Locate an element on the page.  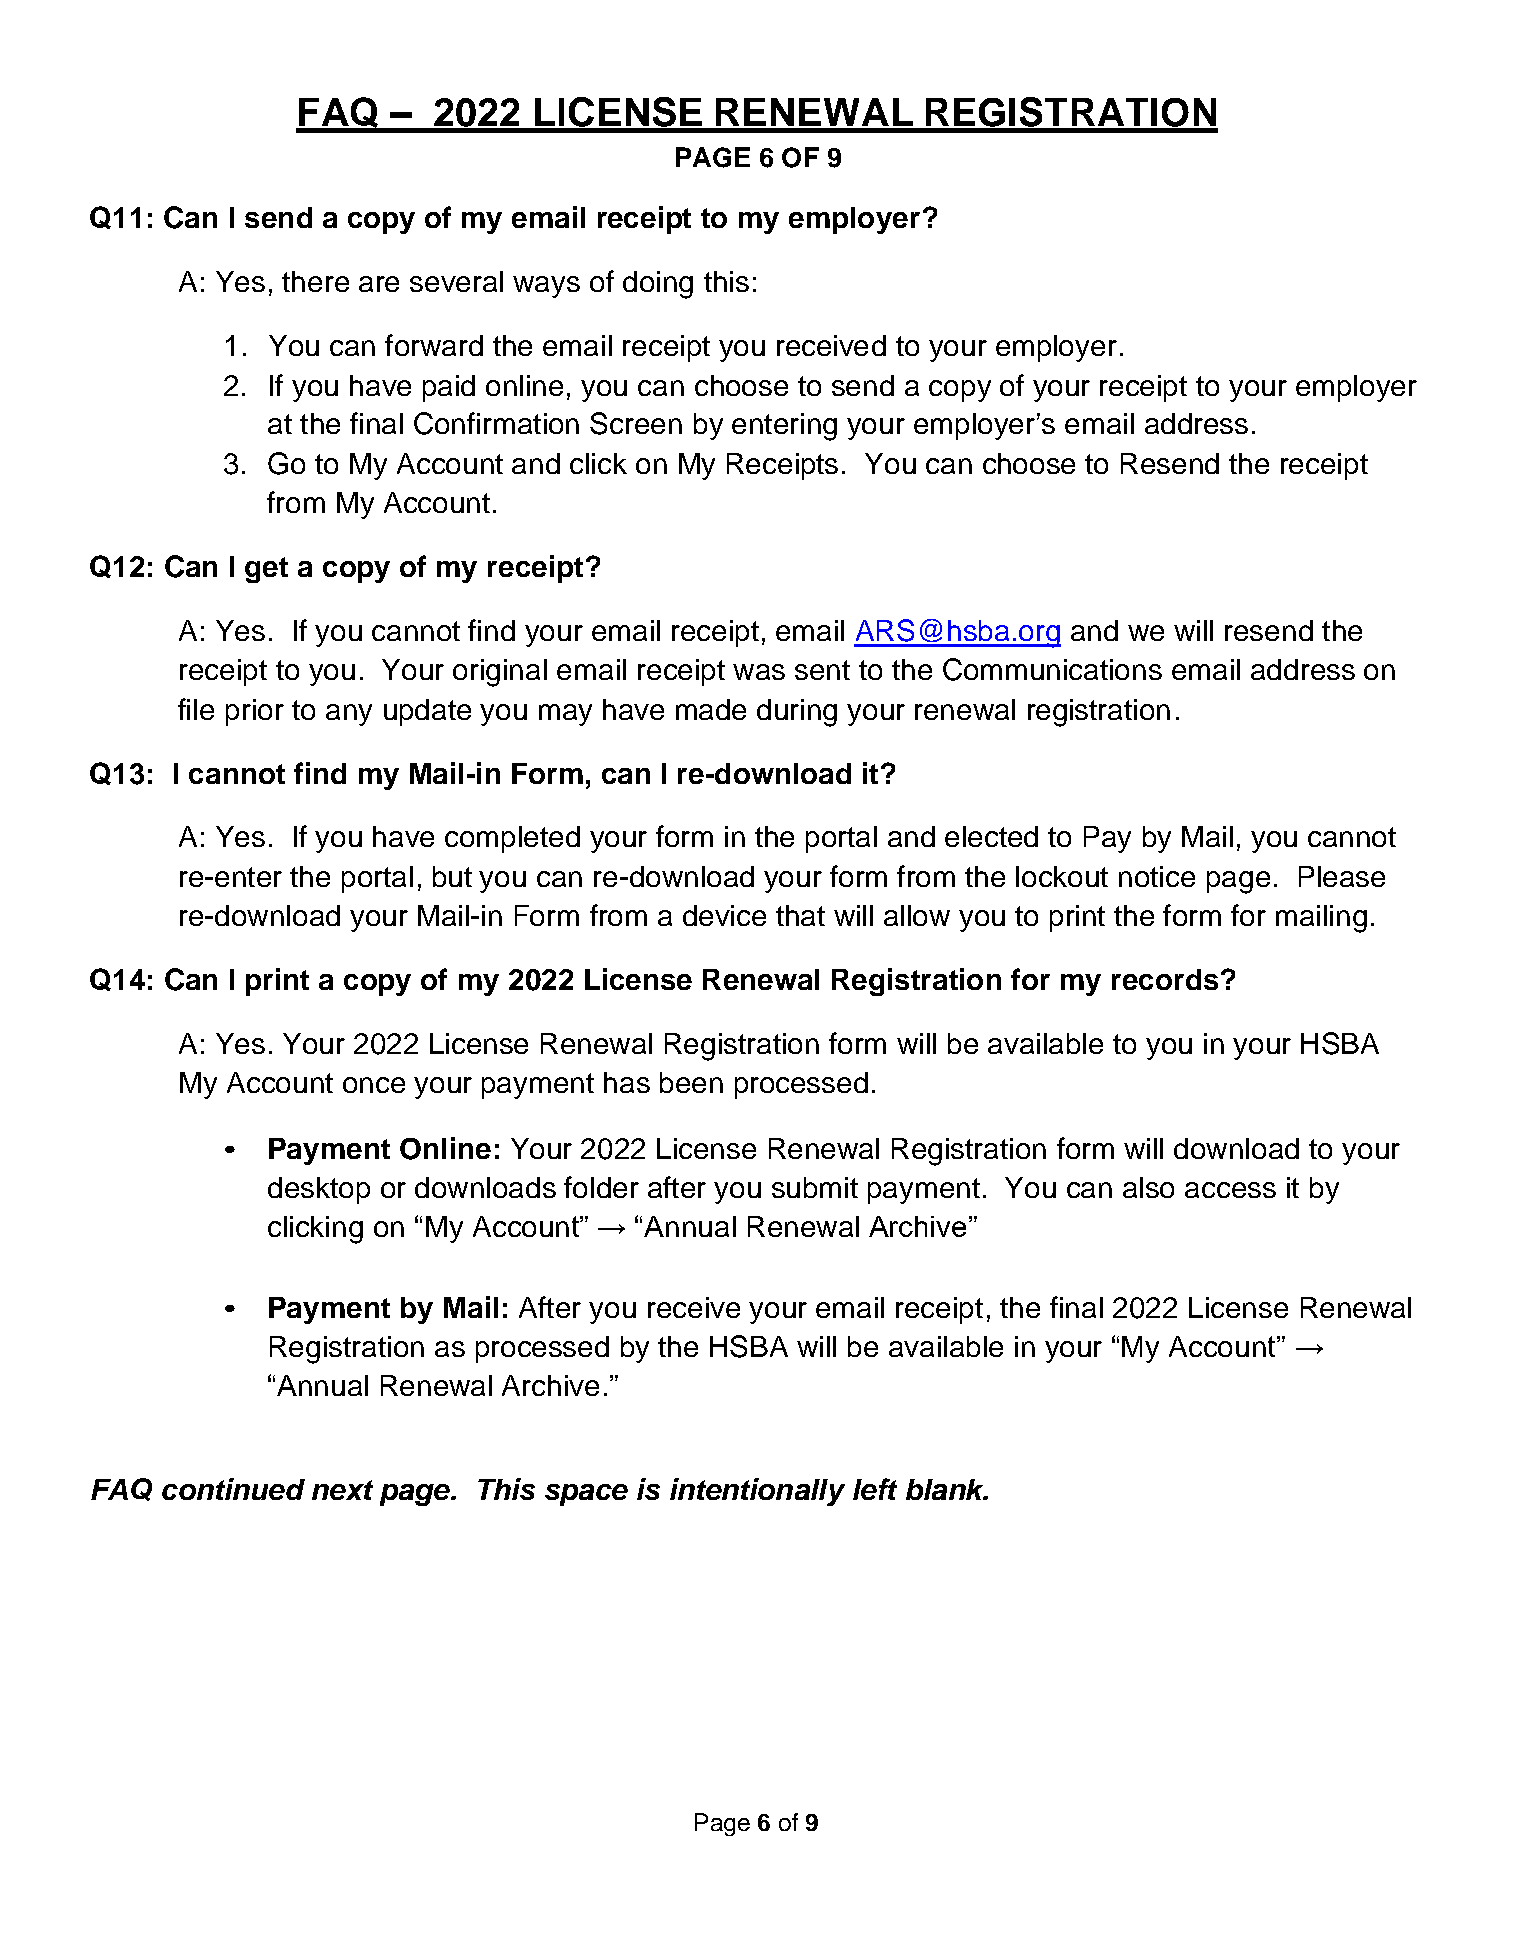
there is located at coordinates (315, 281).
